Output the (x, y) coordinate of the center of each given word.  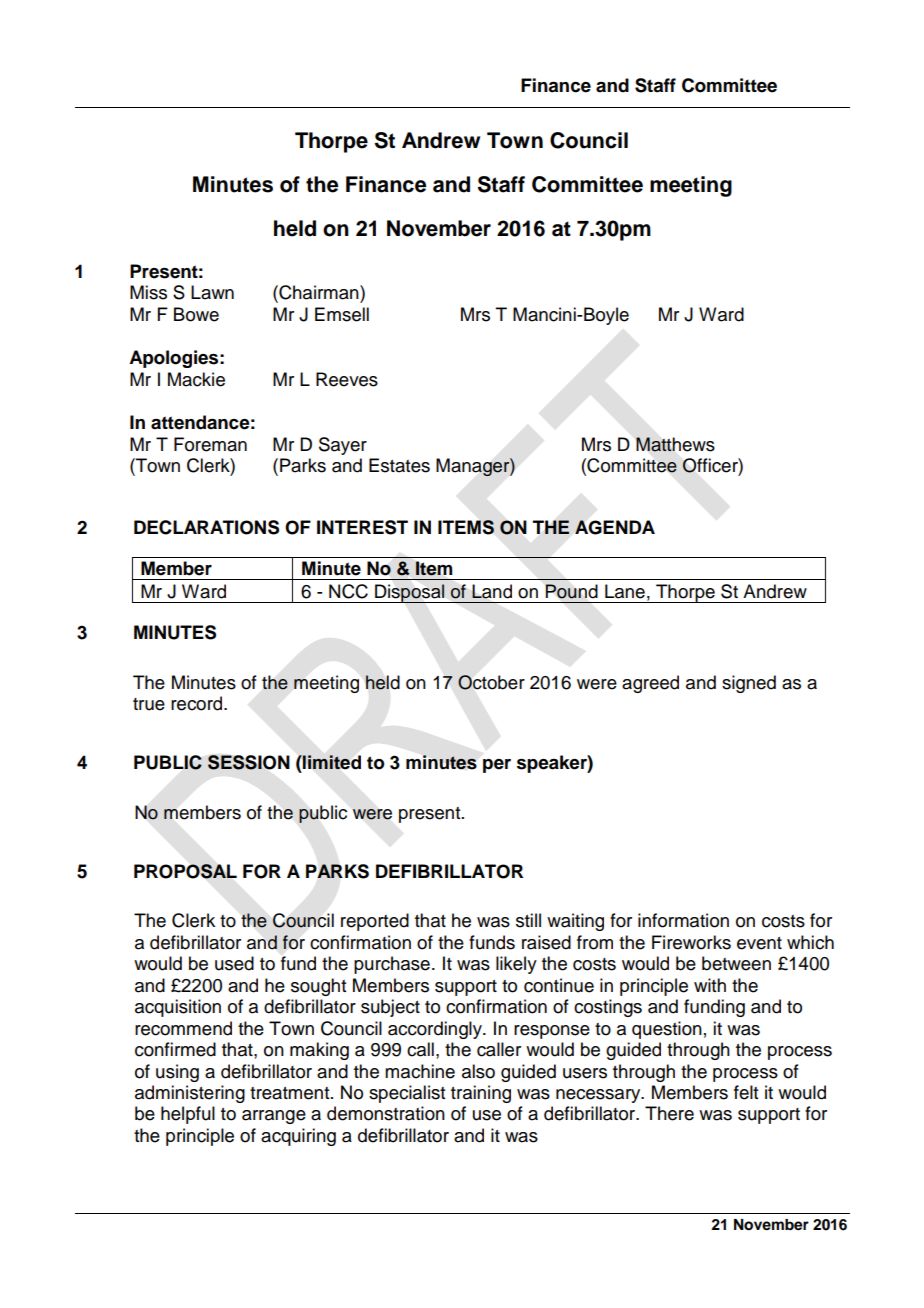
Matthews (675, 444)
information (683, 920)
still (528, 920)
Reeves (347, 379)
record (198, 703)
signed (749, 684)
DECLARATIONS (206, 527)
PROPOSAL (185, 871)
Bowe (196, 314)
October (491, 682)
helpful (188, 1115)
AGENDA (615, 527)
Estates (399, 465)
